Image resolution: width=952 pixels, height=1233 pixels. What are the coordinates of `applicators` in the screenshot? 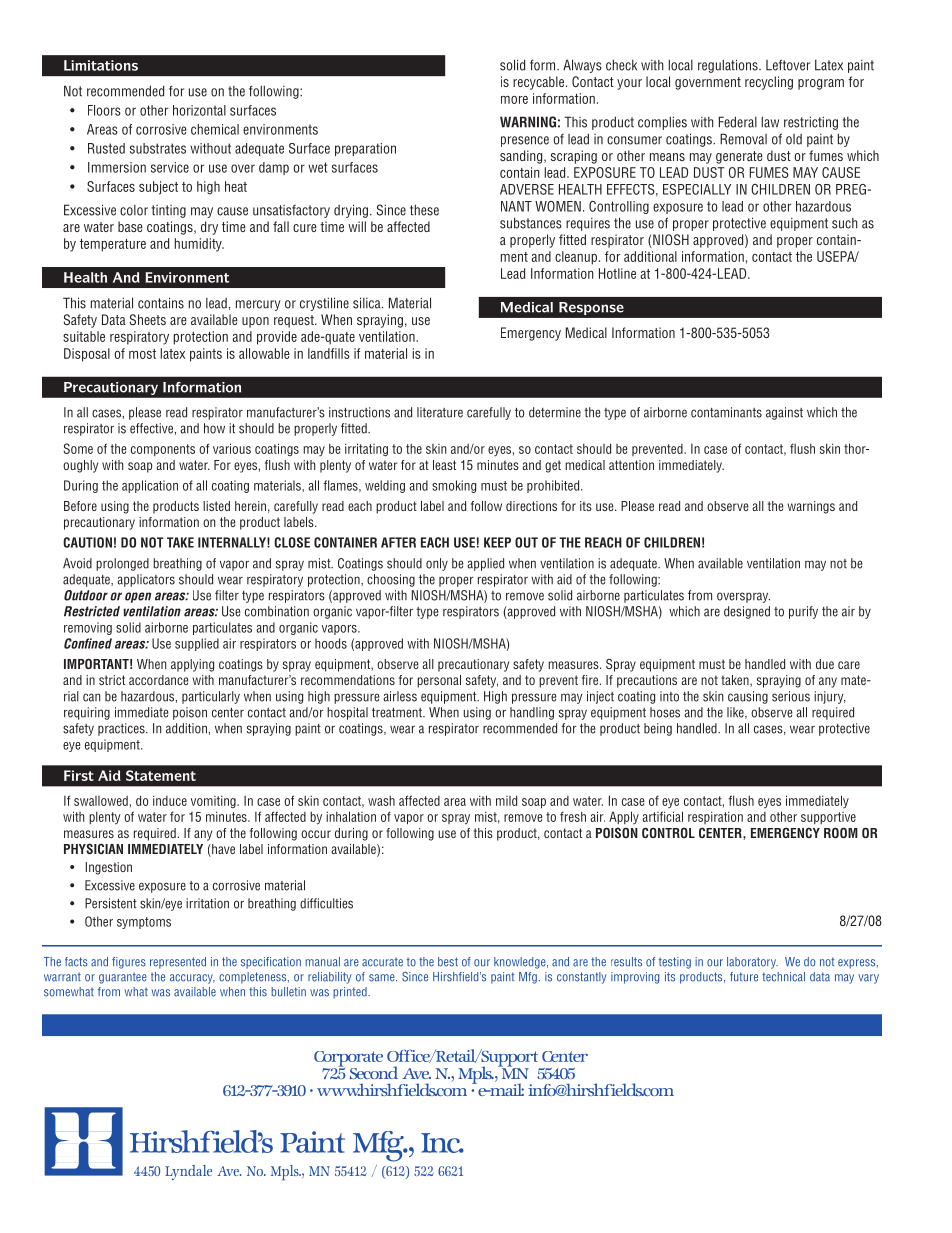 It's located at (146, 580).
